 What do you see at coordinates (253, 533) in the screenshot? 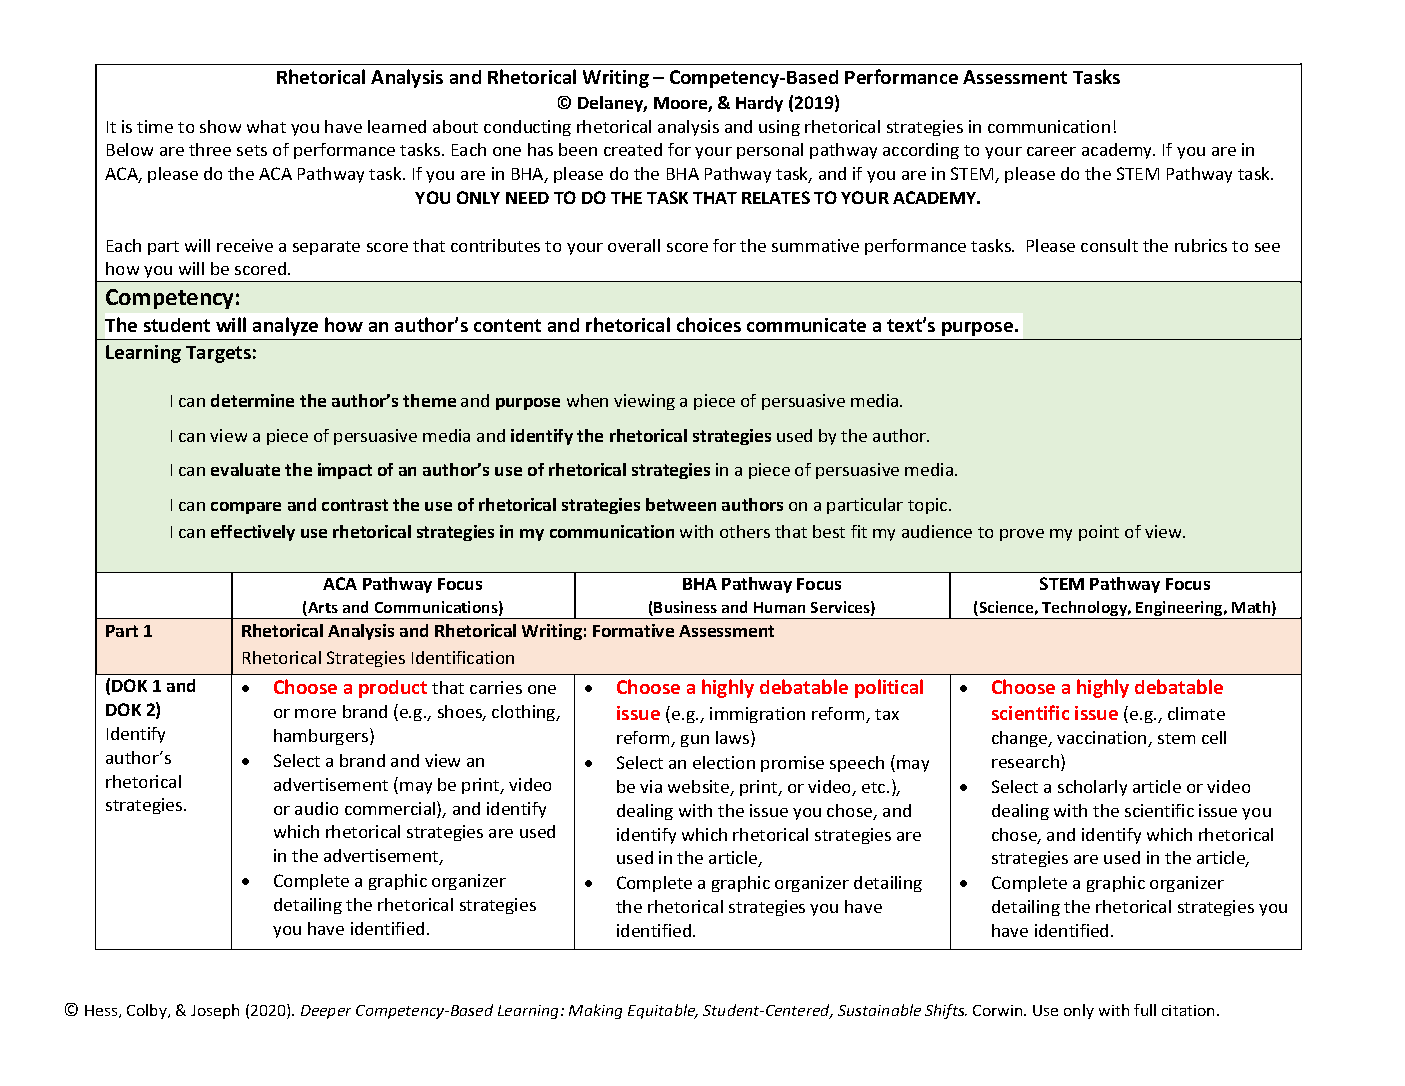
I see `effectively` at bounding box center [253, 533].
